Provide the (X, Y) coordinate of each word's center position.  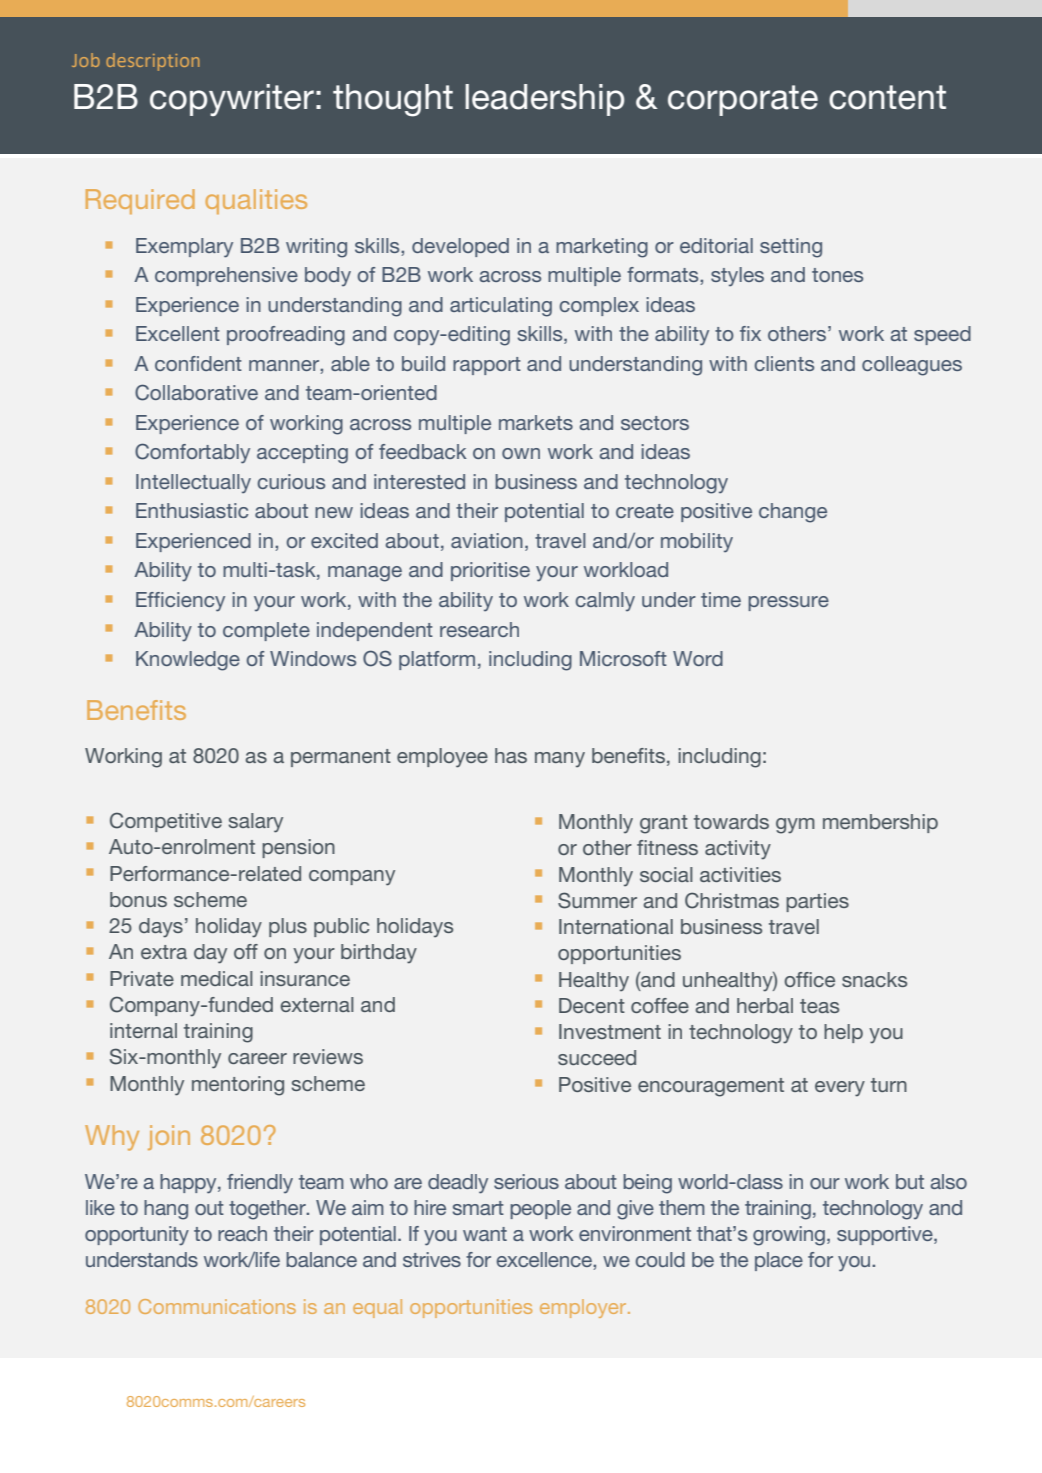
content (887, 97)
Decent (592, 1005)
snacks (874, 979)
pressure (788, 603)
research (479, 629)
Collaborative (196, 392)
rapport (487, 366)
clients (784, 363)
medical (217, 978)
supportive (886, 1235)
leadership (544, 100)
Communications (217, 1306)
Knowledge (188, 661)
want (485, 1234)
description (152, 62)
